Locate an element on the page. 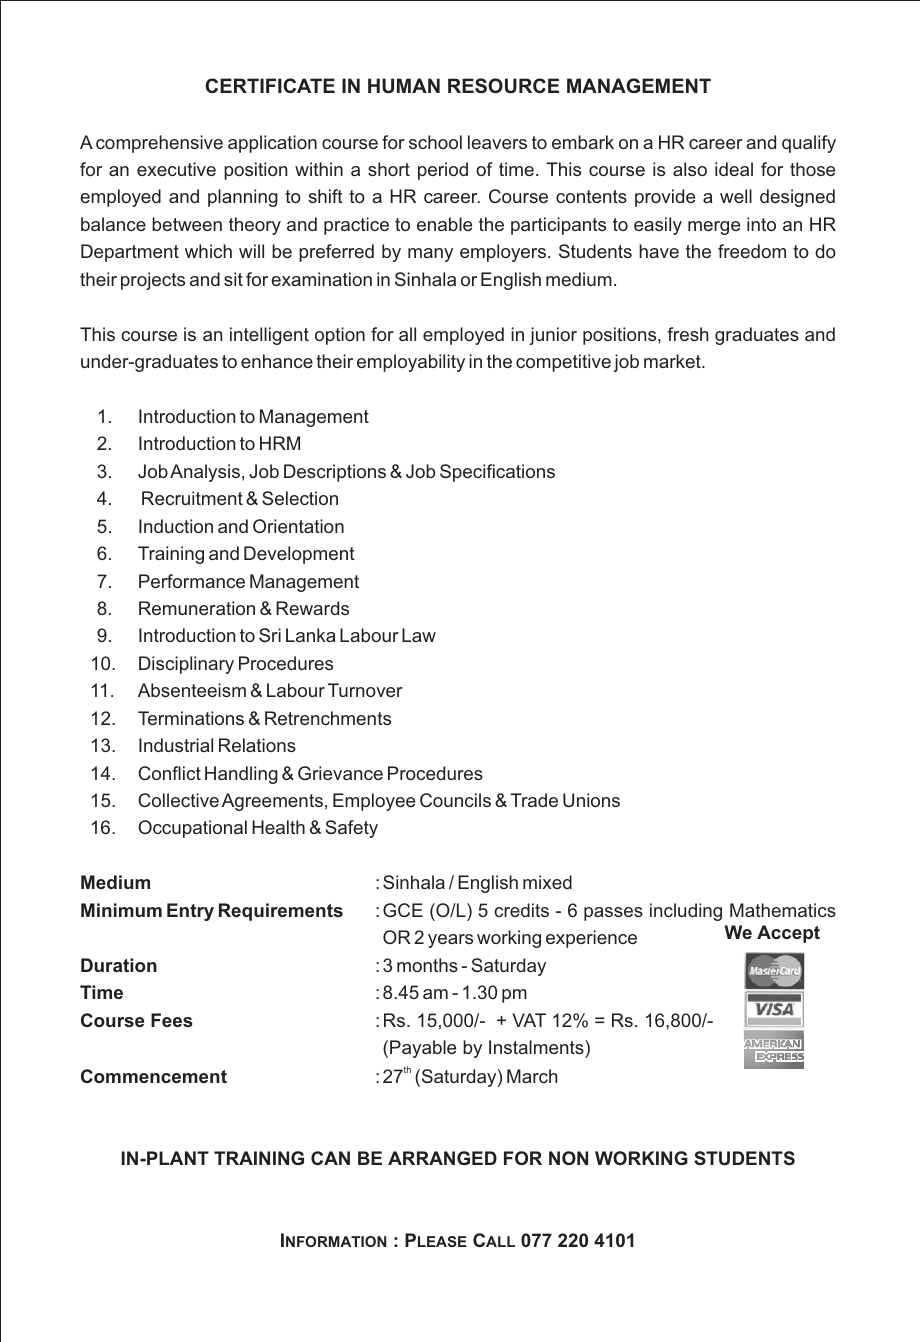  Commencement is located at coordinates (154, 1076).
